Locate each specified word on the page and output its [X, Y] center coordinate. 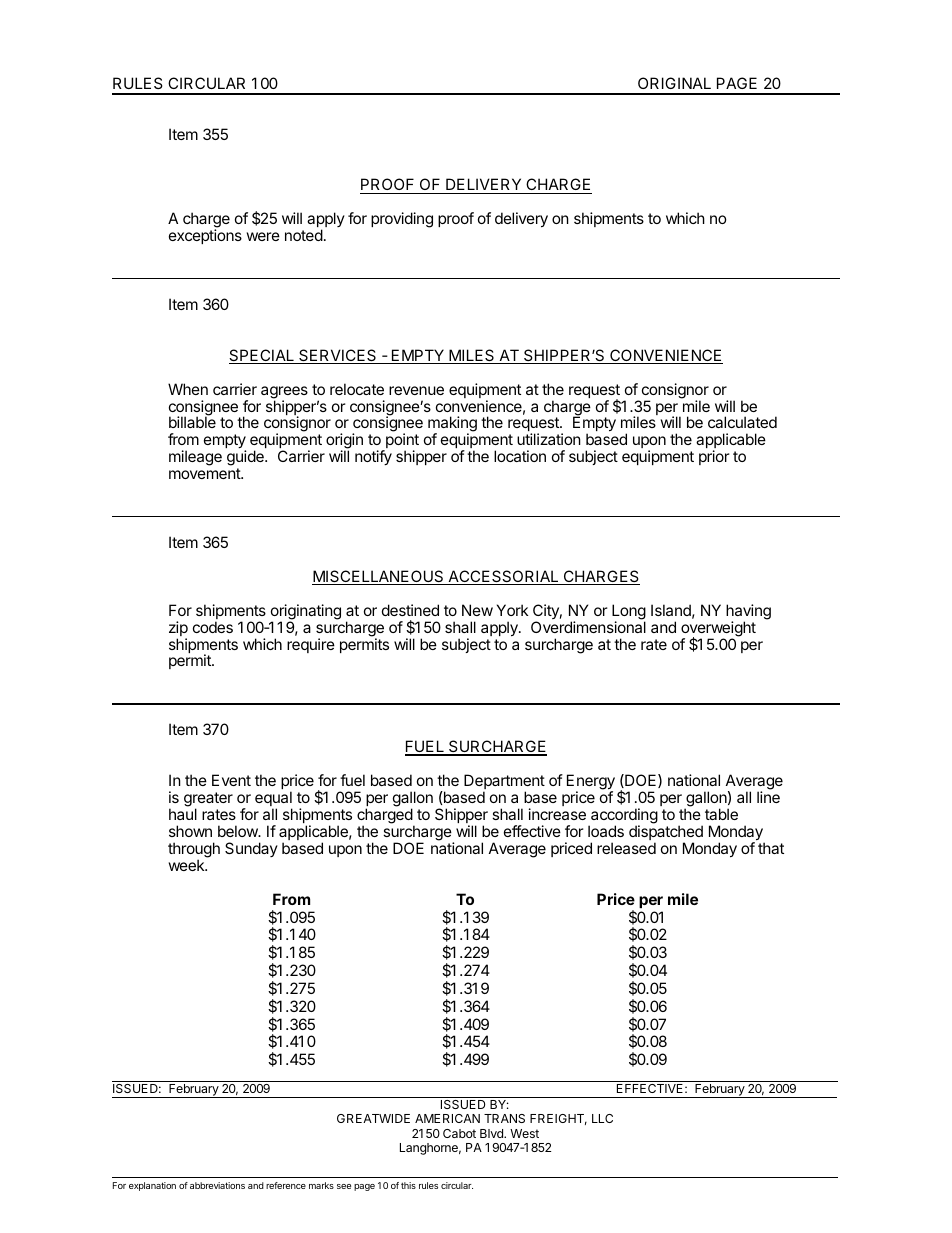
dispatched [666, 834]
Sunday [251, 849]
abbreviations [217, 1185]
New [477, 610]
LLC [602, 1118]
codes [213, 627]
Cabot [459, 1133]
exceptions [205, 236]
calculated [742, 422]
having [748, 613]
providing [402, 220]
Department [504, 783]
